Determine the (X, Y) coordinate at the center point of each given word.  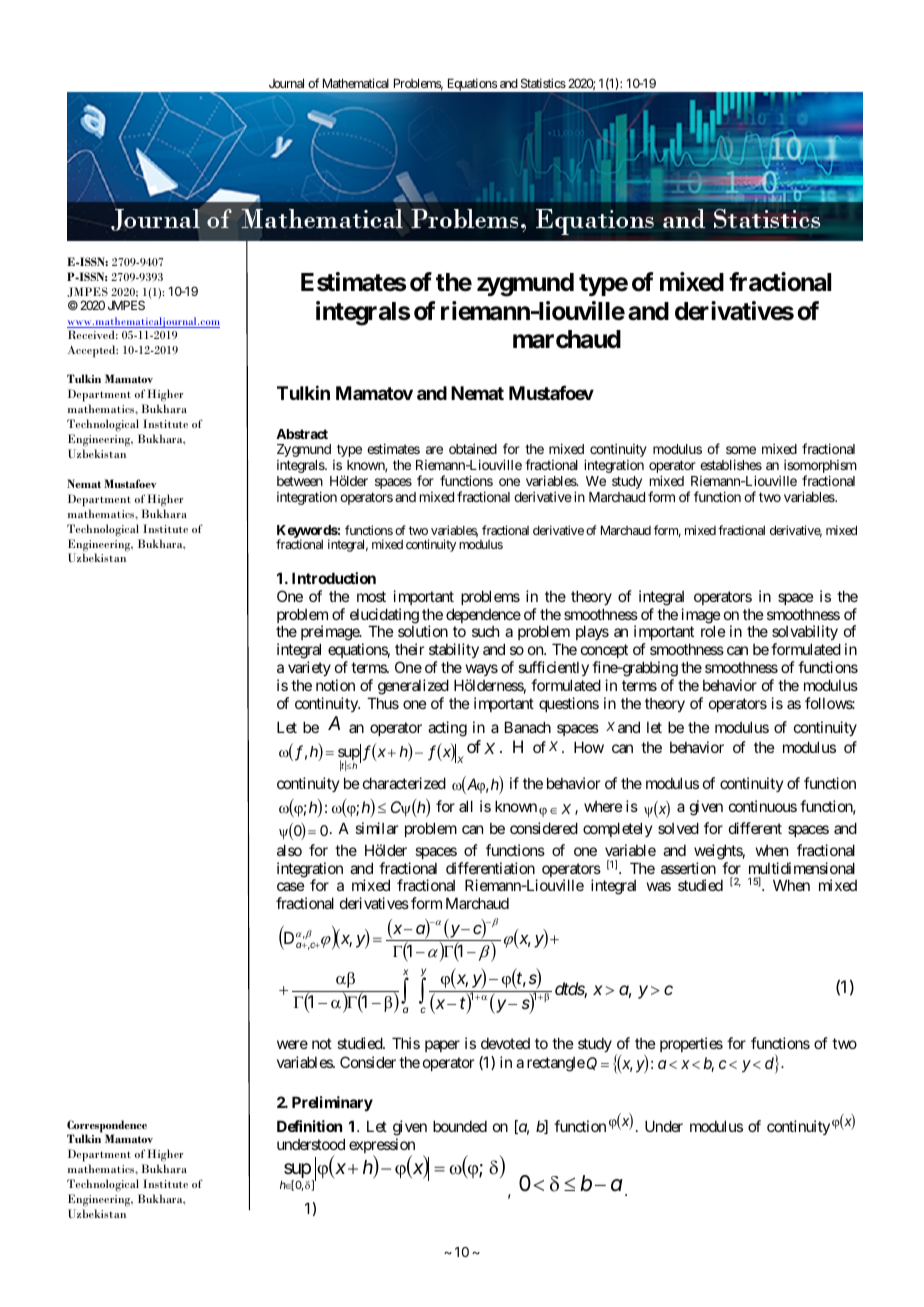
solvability (806, 634)
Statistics (543, 83)
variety (309, 668)
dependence (483, 615)
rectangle (556, 1064)
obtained (473, 449)
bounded (460, 1126)
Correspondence (107, 1127)
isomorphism (820, 468)
